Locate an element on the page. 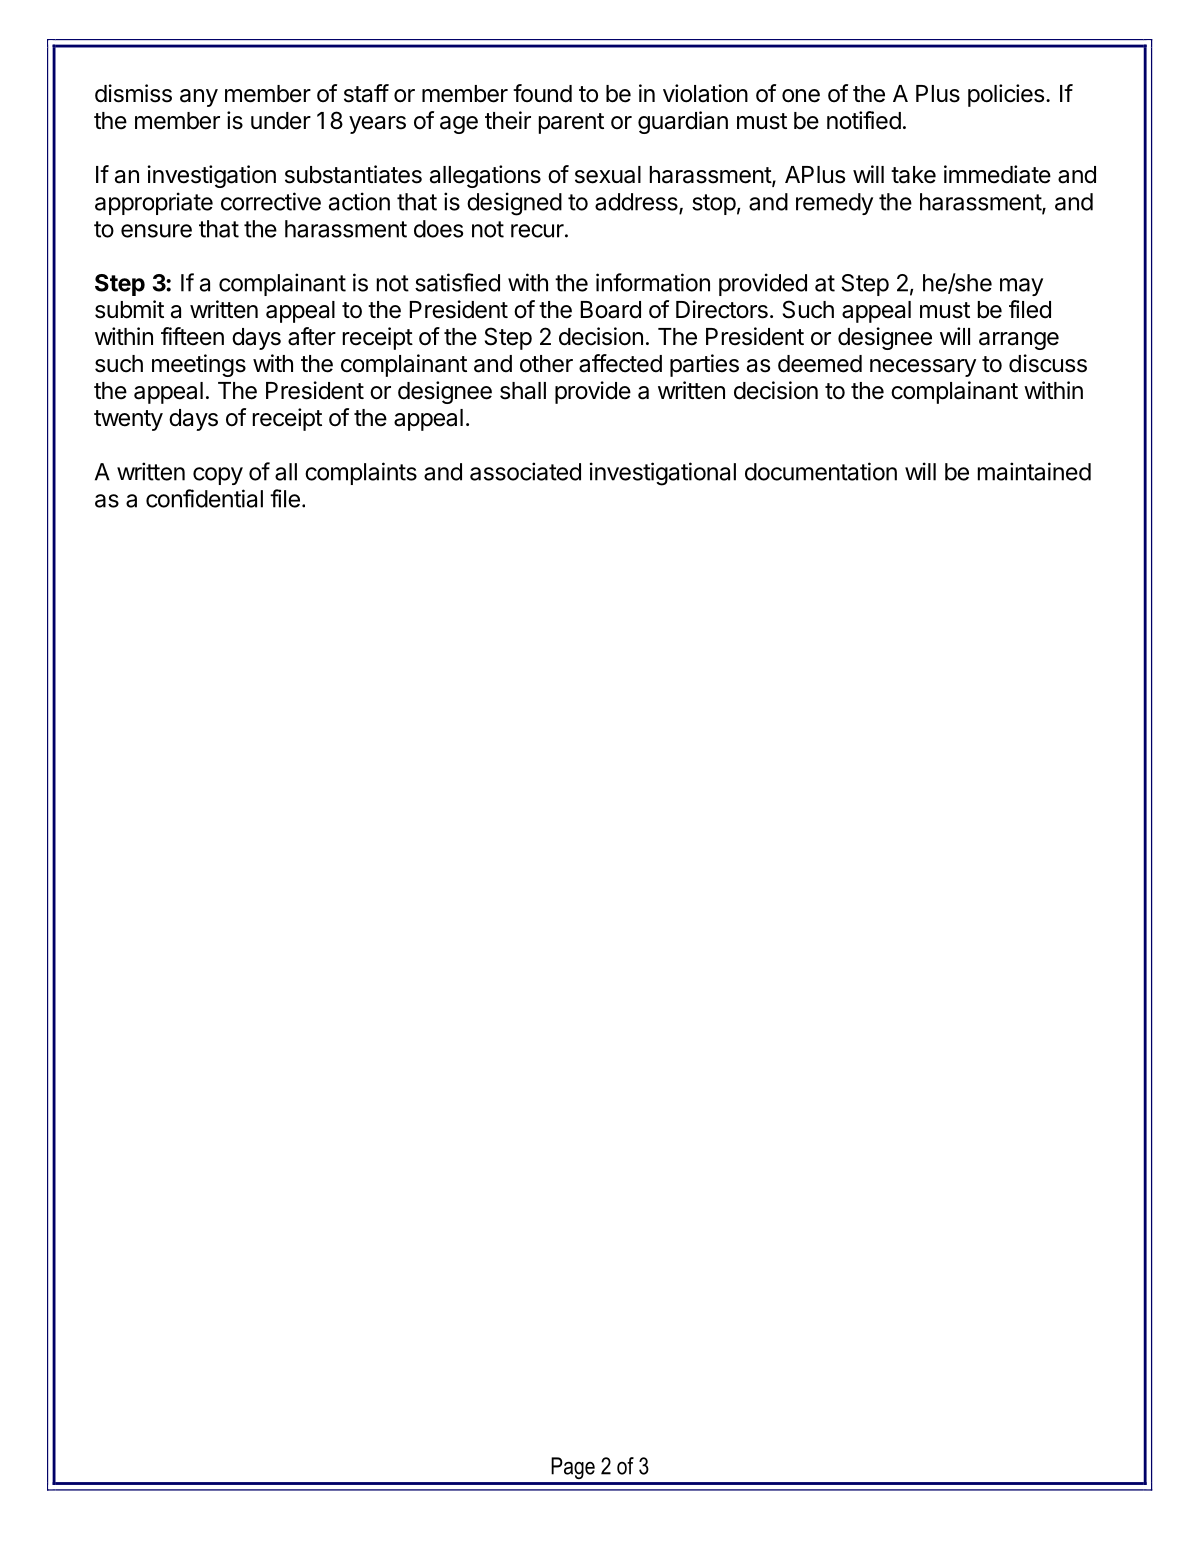 The width and height of the page is (1199, 1551). associated is located at coordinates (525, 471).
